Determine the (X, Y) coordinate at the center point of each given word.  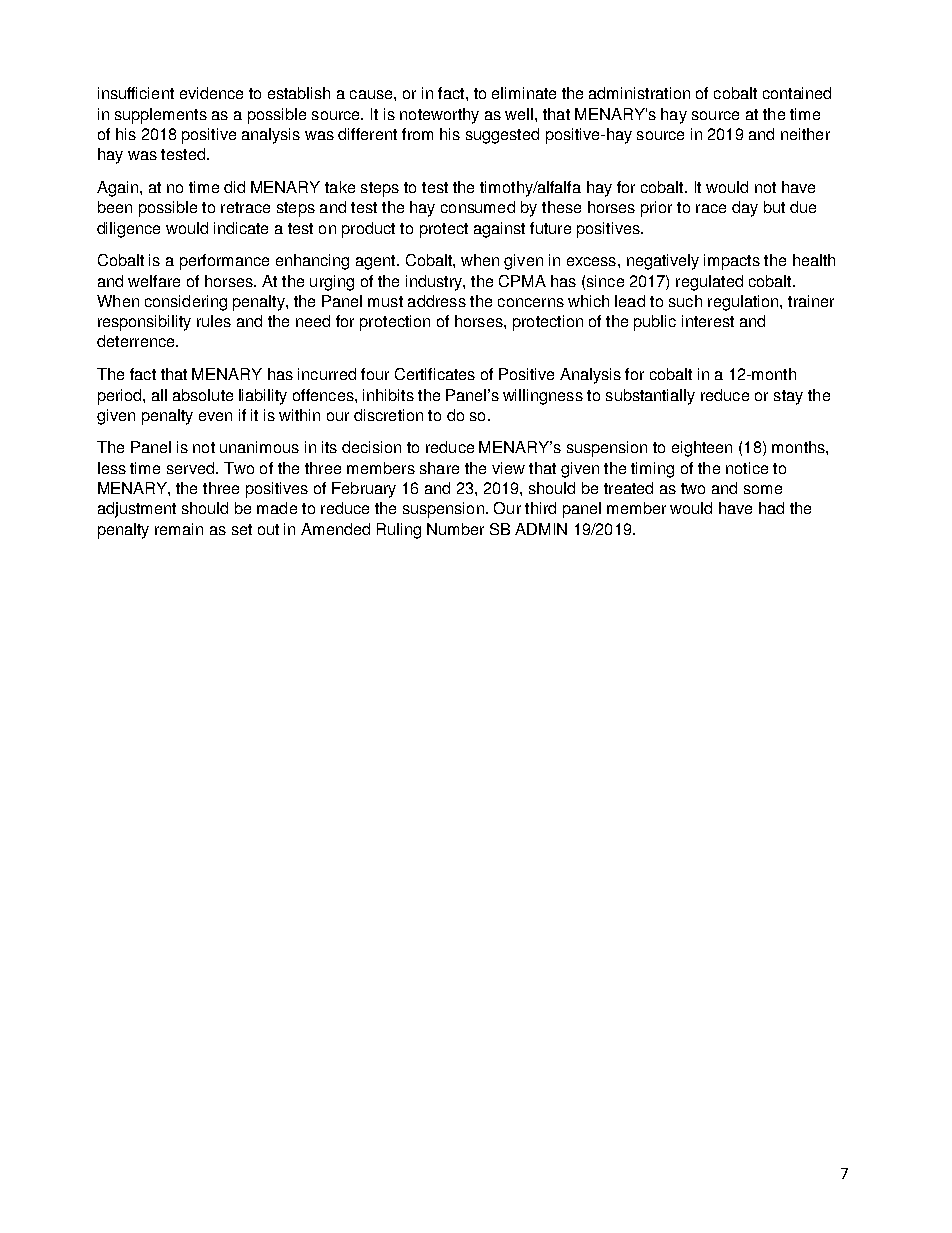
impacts (732, 262)
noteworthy (439, 116)
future (550, 228)
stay (788, 397)
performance (224, 262)
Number (455, 529)
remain (179, 529)
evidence (211, 93)
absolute (203, 395)
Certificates (435, 374)
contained (797, 93)
